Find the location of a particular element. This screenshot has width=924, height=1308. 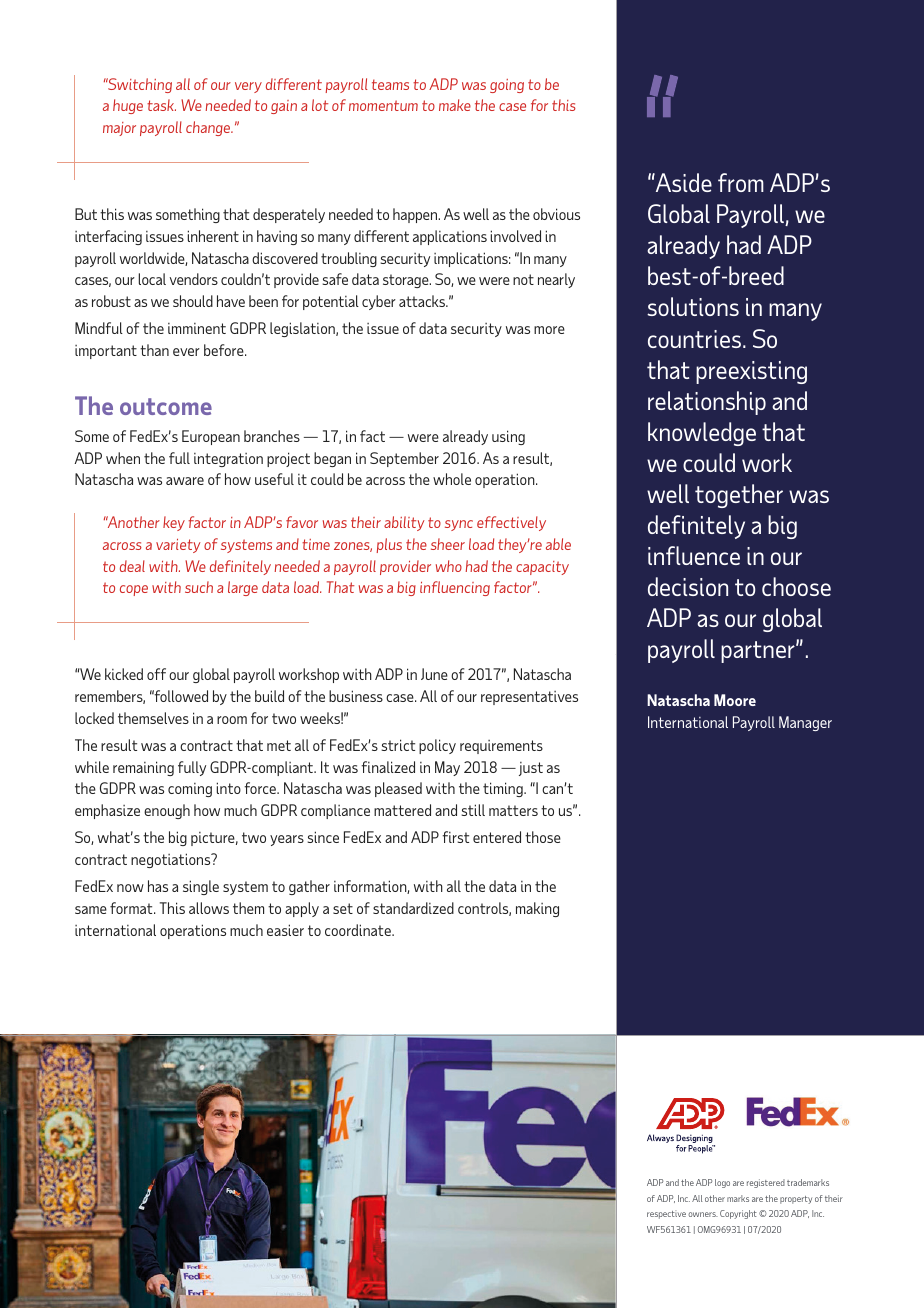

respective is located at coordinates (666, 1214).
